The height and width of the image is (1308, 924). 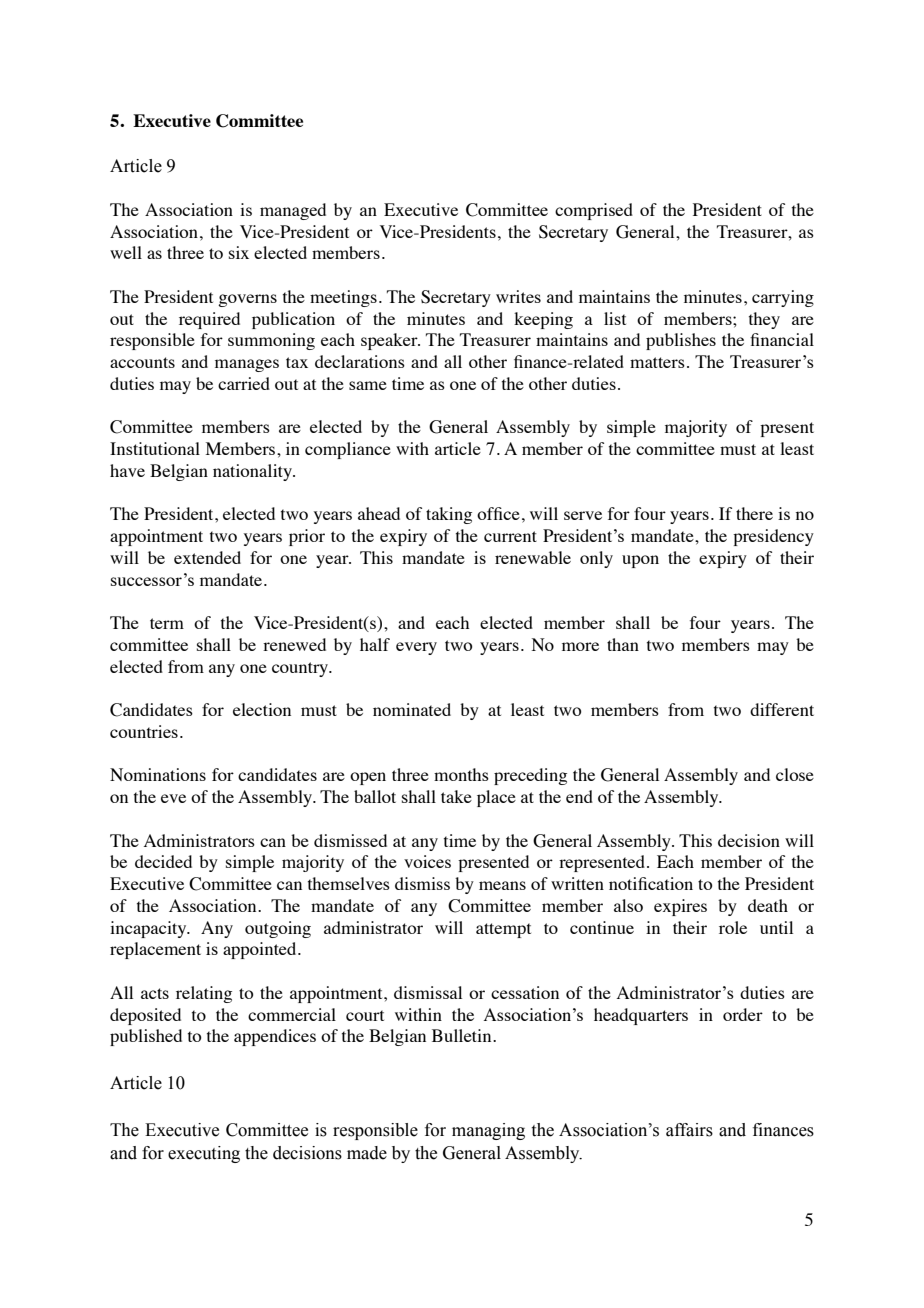 What do you see at coordinates (783, 298) in the image?
I see `carrying` at bounding box center [783, 298].
